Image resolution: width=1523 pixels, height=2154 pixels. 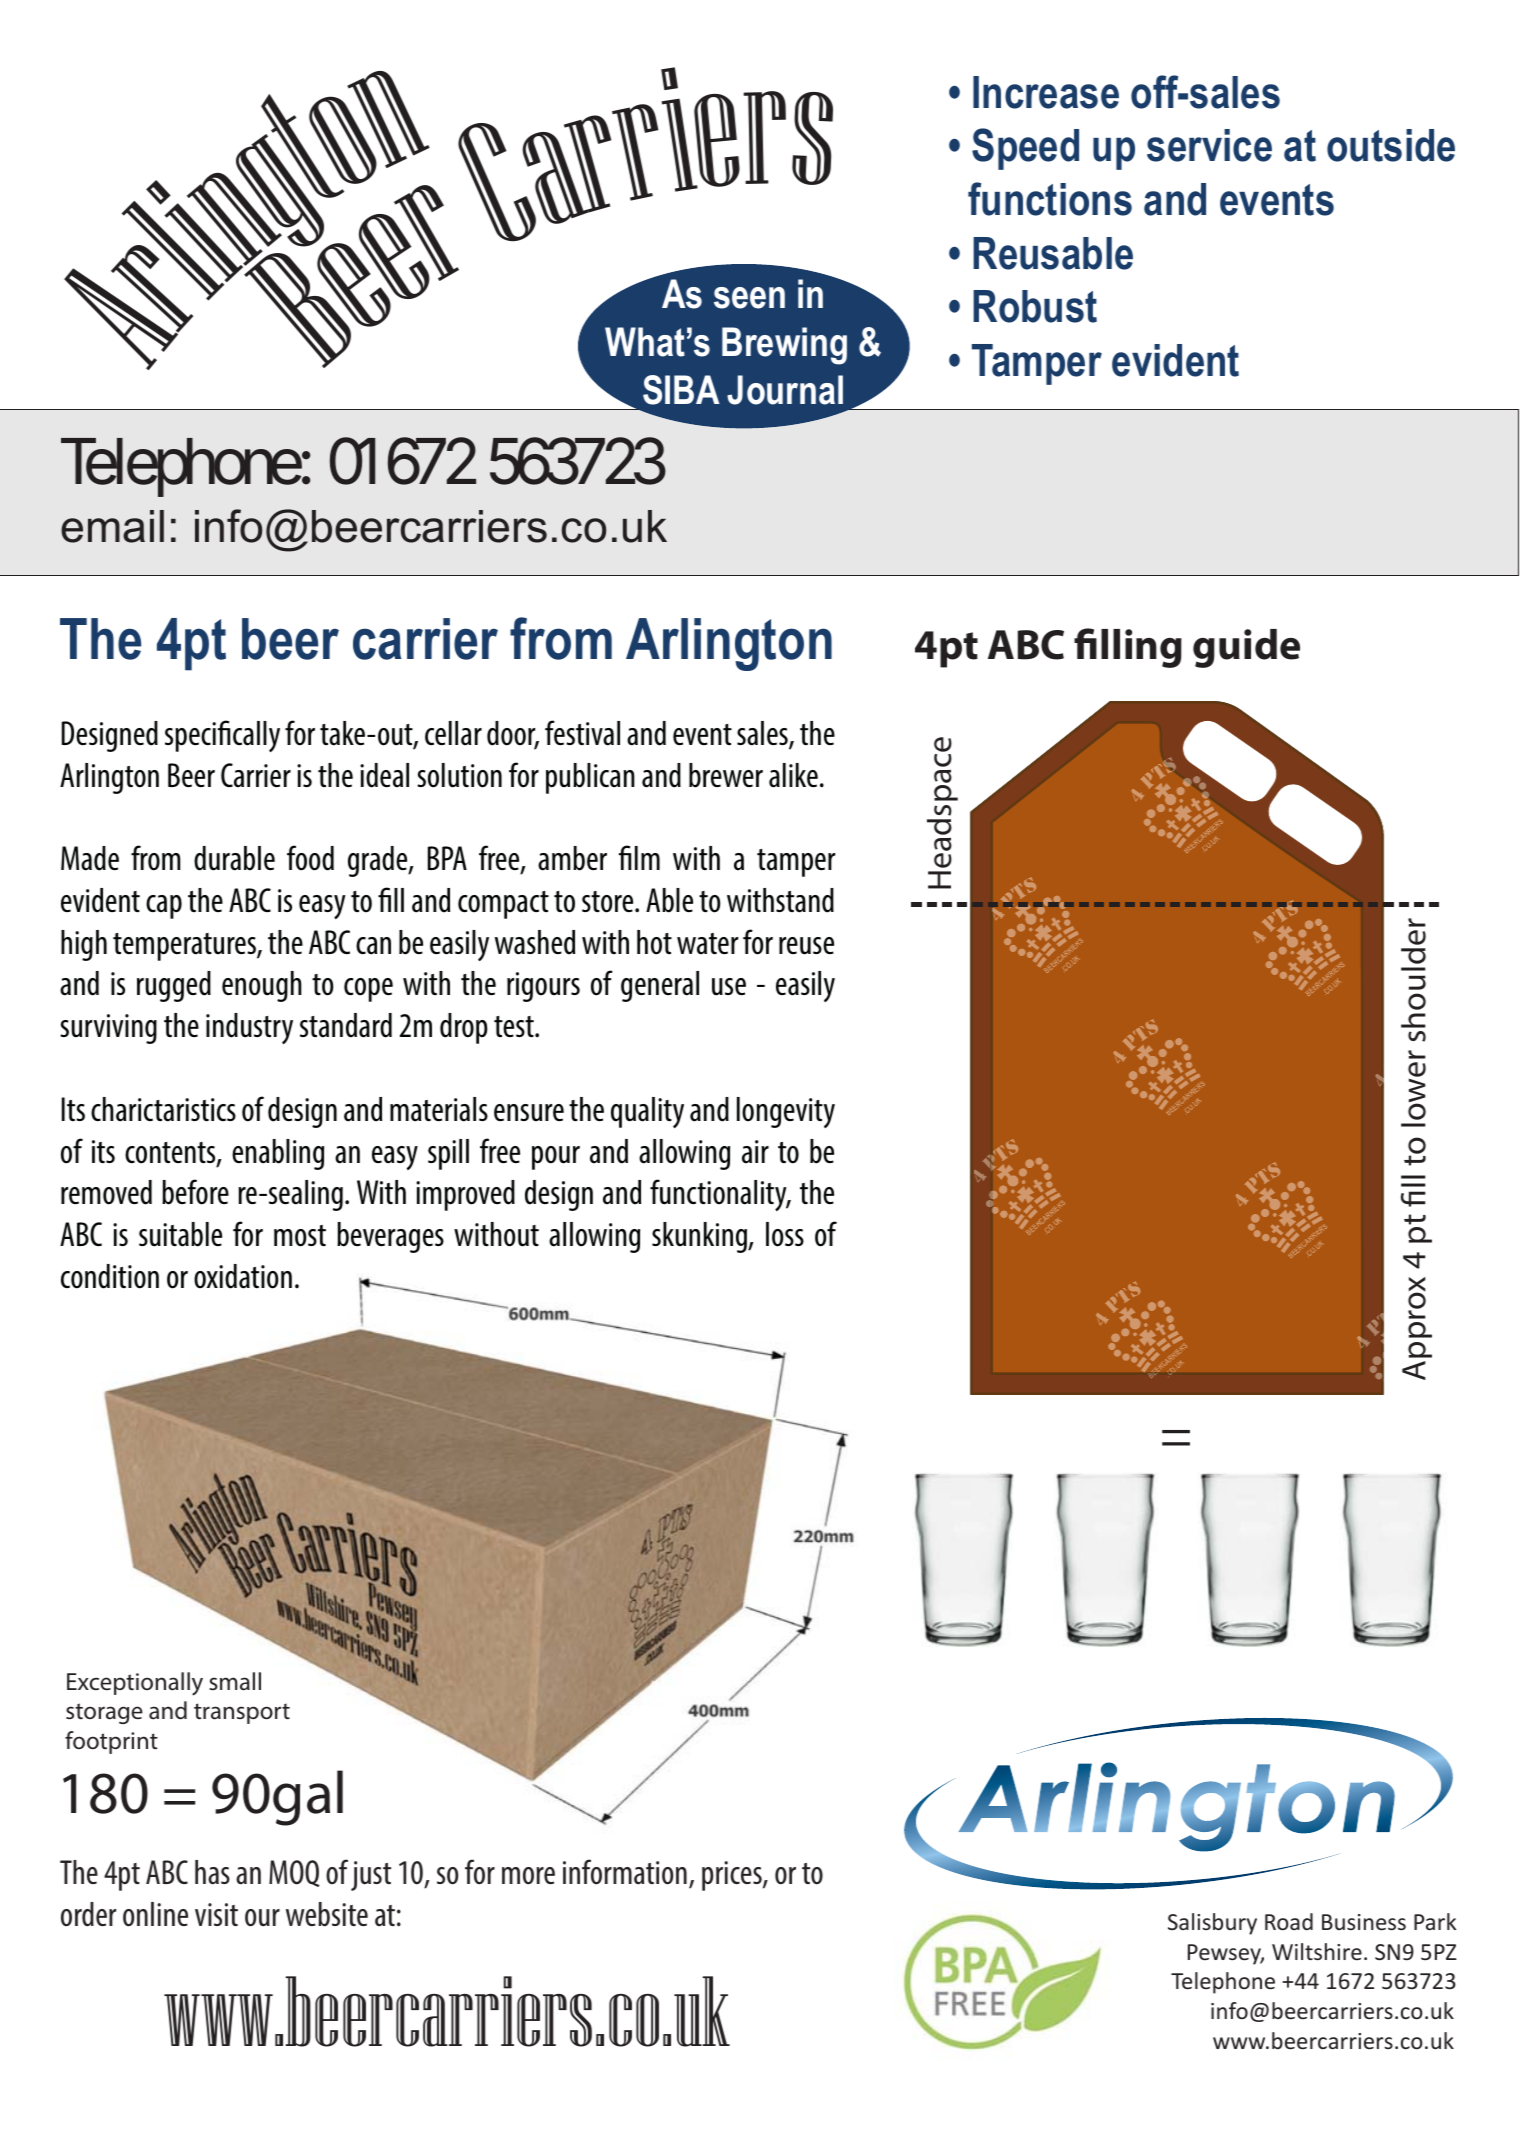 What do you see at coordinates (733, 1876) in the screenshot?
I see `prices` at bounding box center [733, 1876].
